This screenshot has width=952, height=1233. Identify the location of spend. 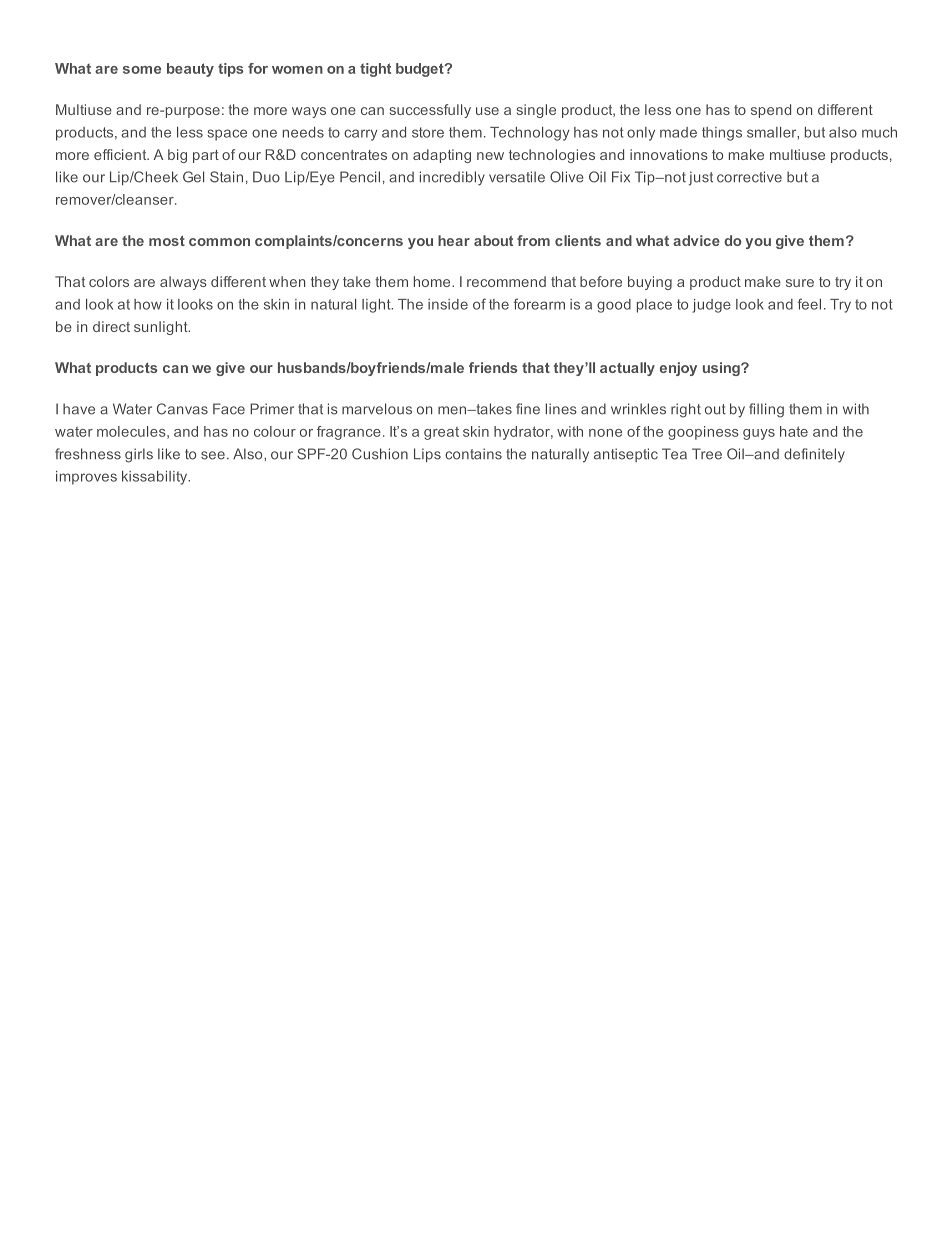
(771, 111).
